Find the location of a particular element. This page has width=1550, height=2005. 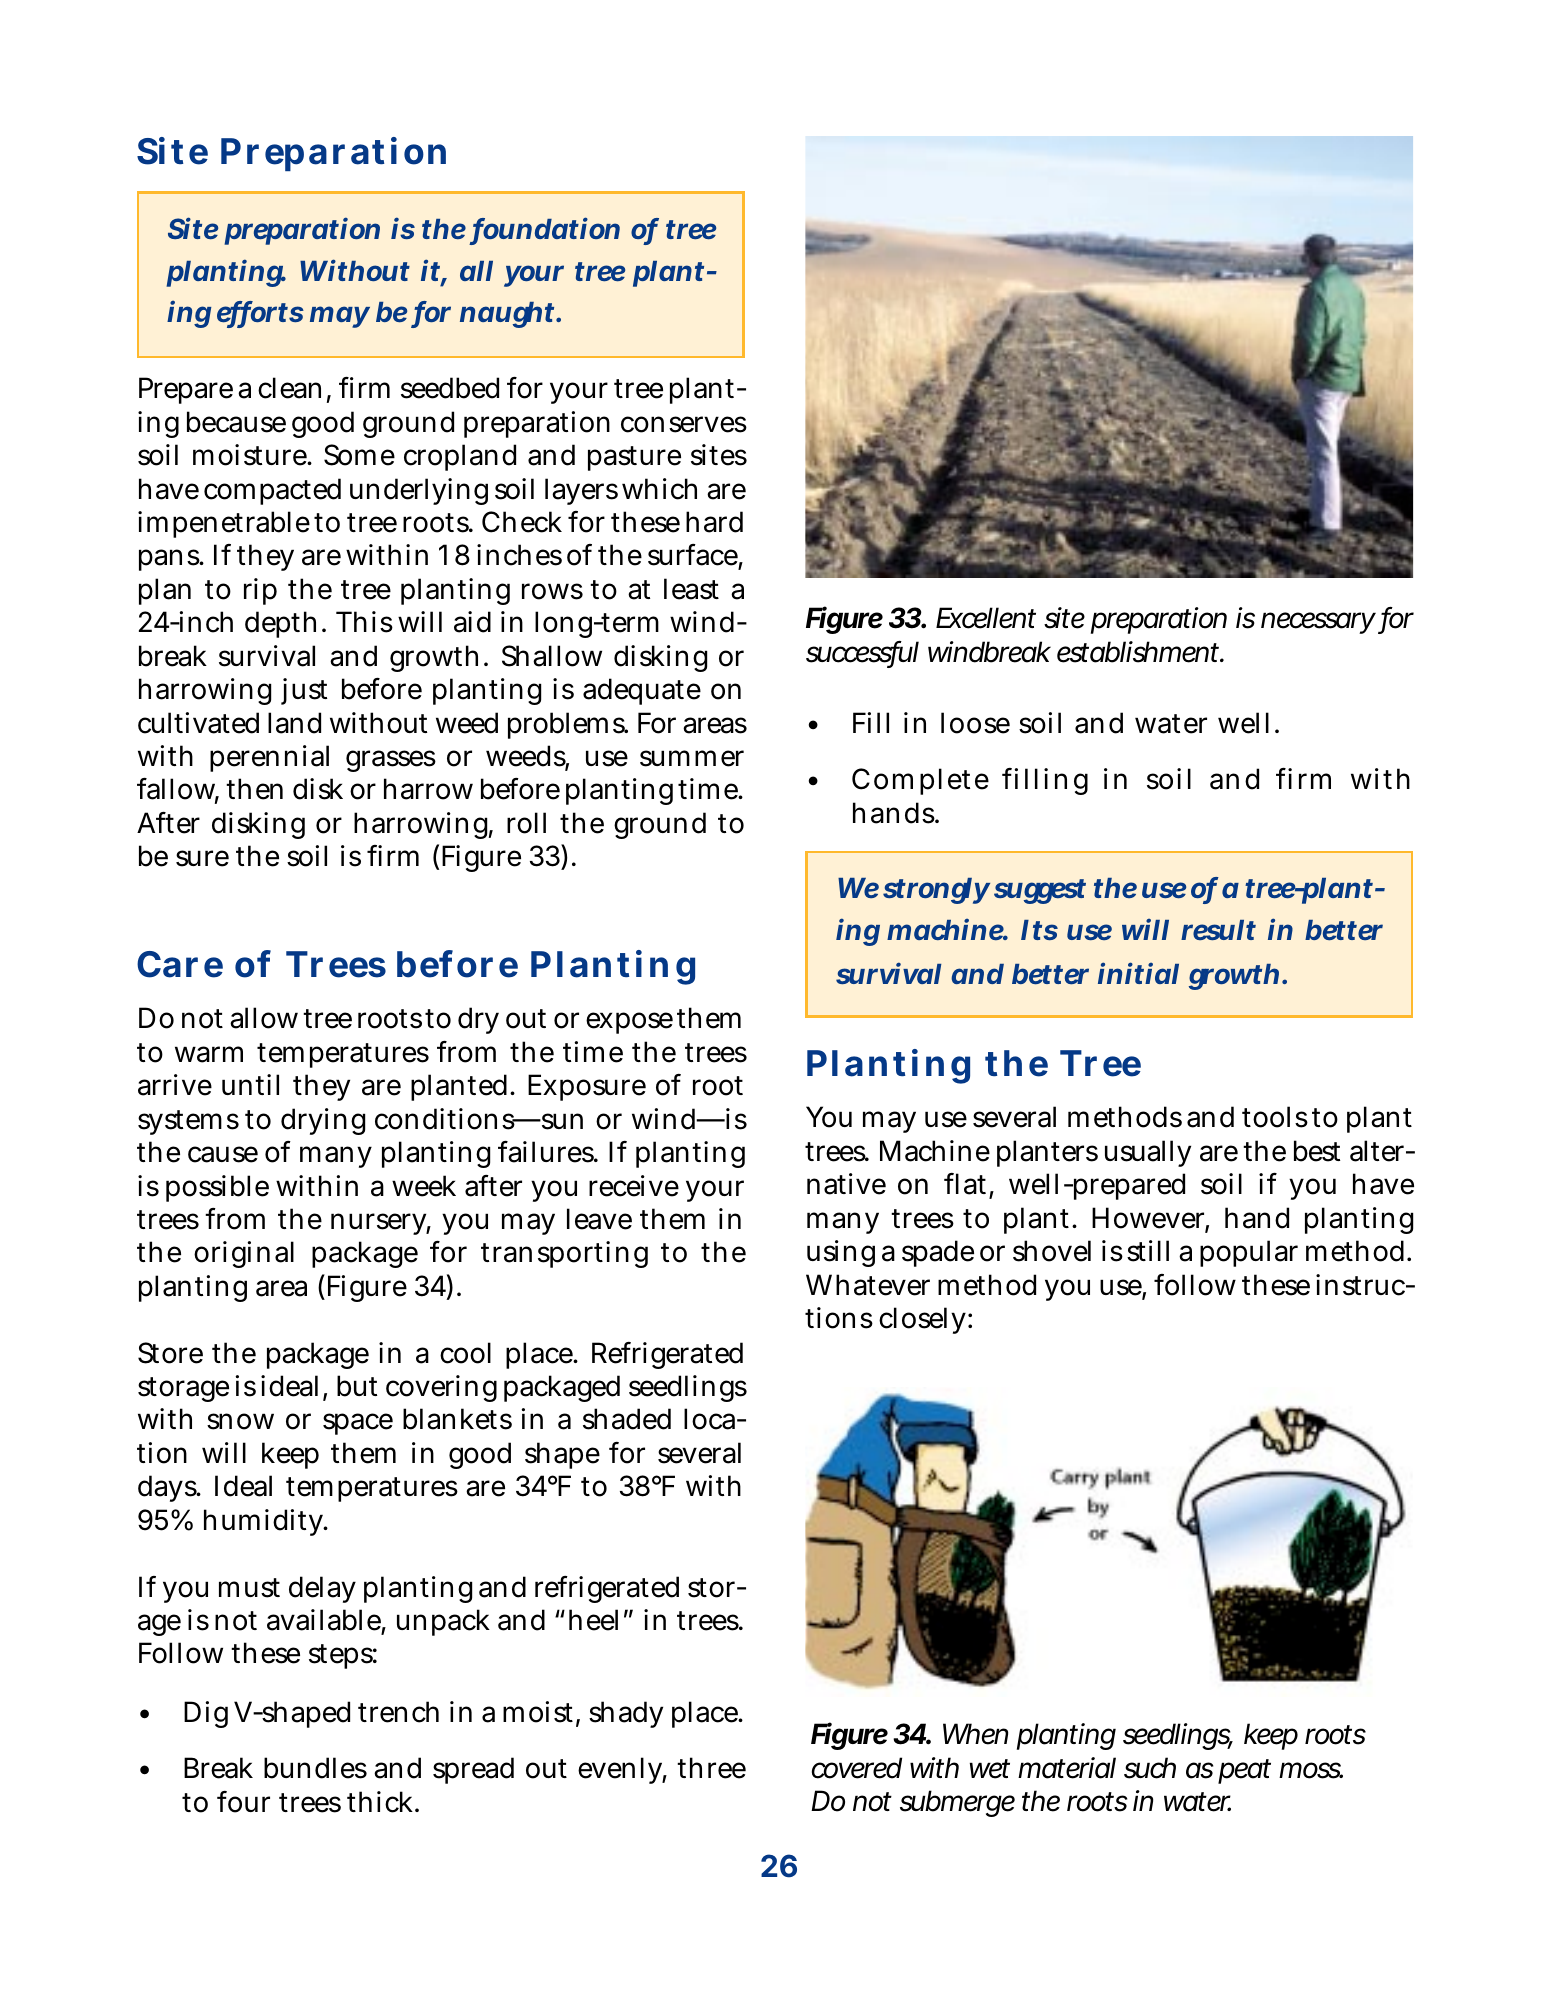

summer is located at coordinates (692, 758).
